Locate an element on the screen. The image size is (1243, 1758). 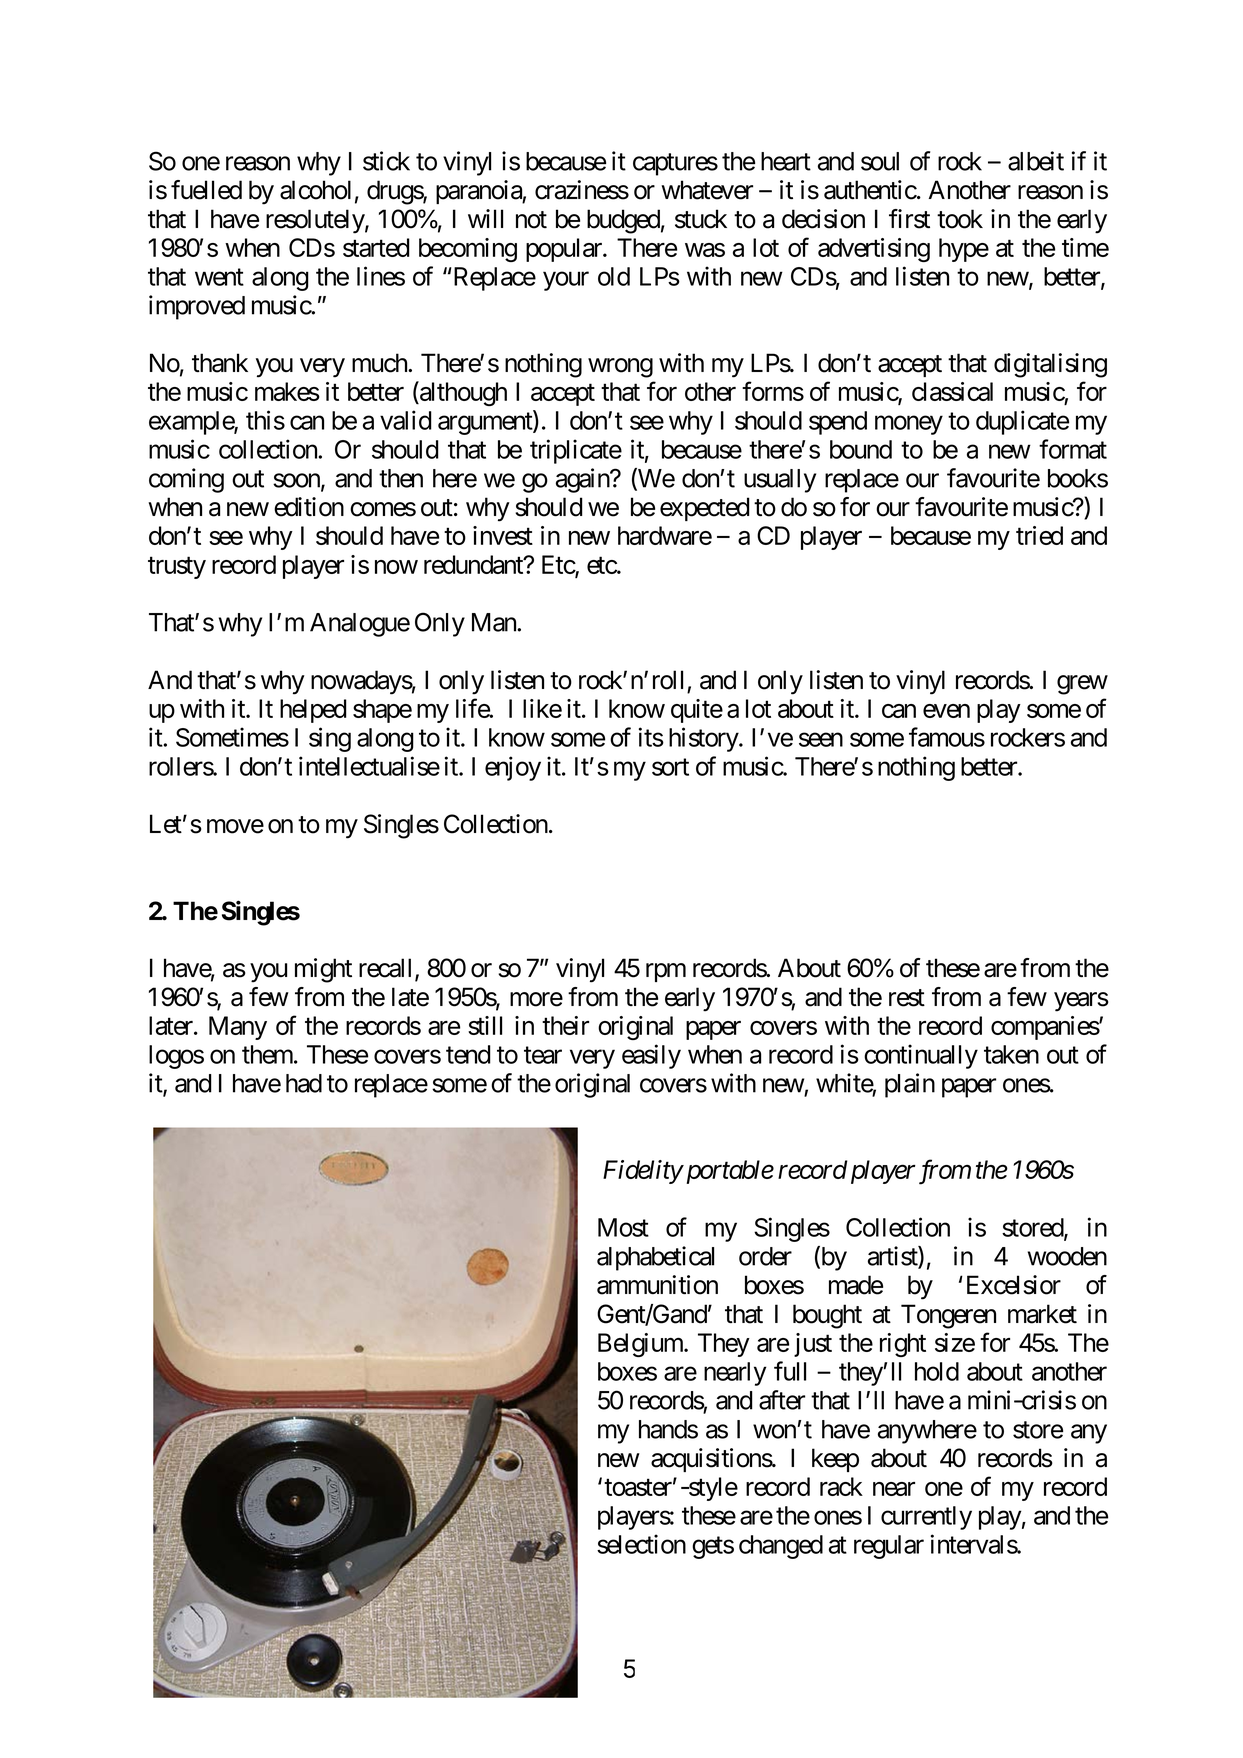
artist is located at coordinates (893, 1257).
